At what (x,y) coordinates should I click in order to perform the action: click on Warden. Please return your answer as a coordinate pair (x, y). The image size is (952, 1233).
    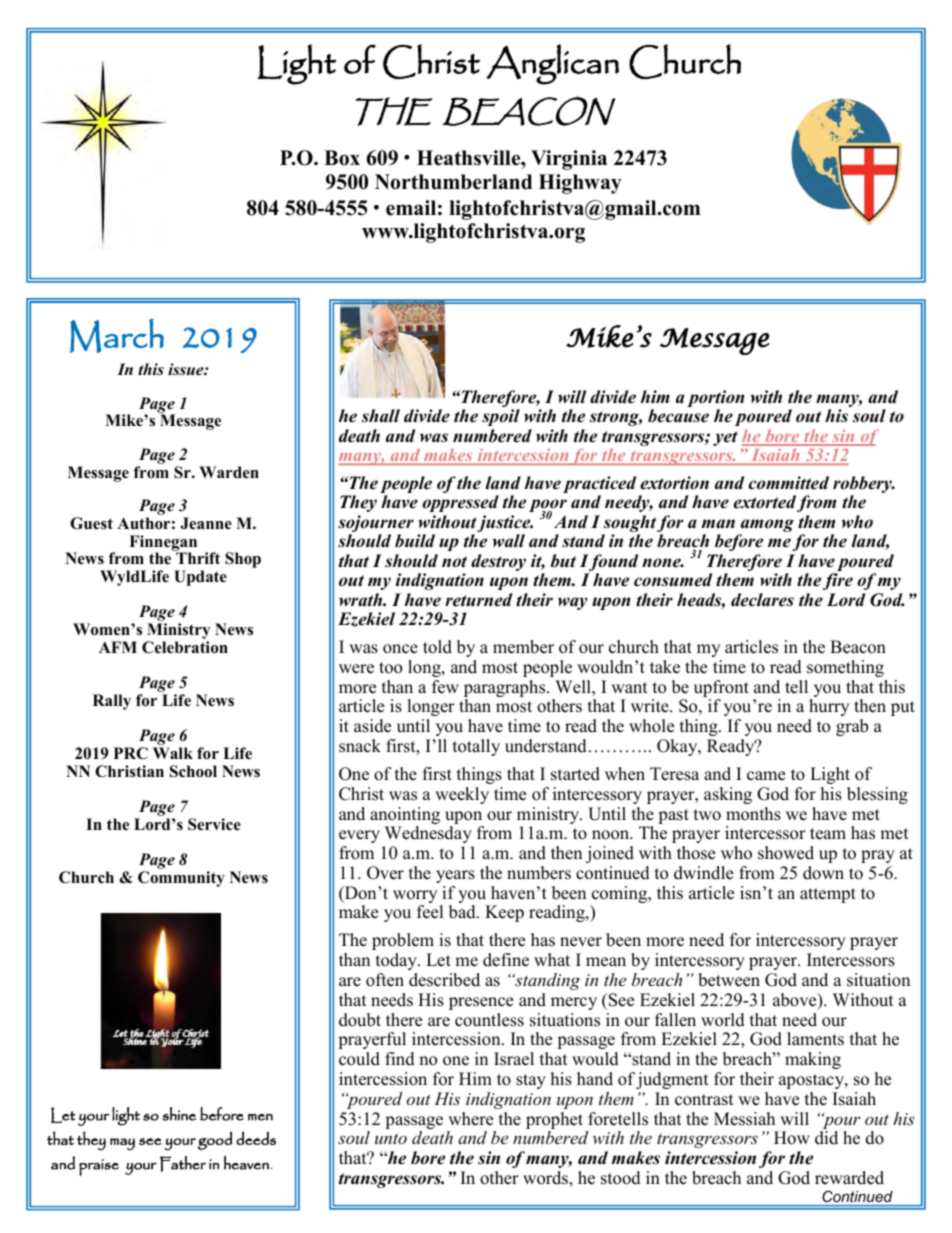
    Looking at the image, I should click on (229, 472).
